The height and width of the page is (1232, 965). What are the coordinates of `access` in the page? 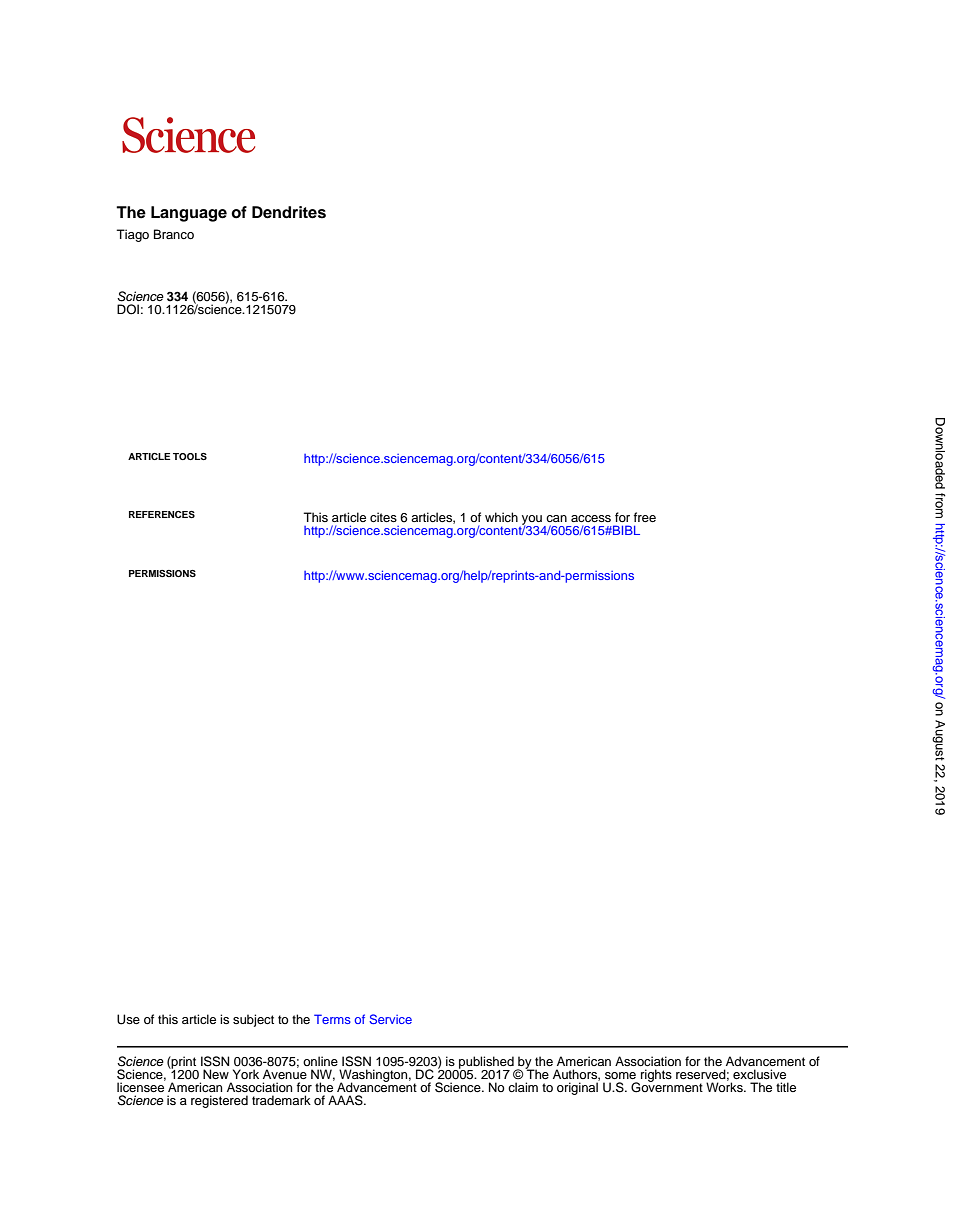 It's located at (591, 518).
